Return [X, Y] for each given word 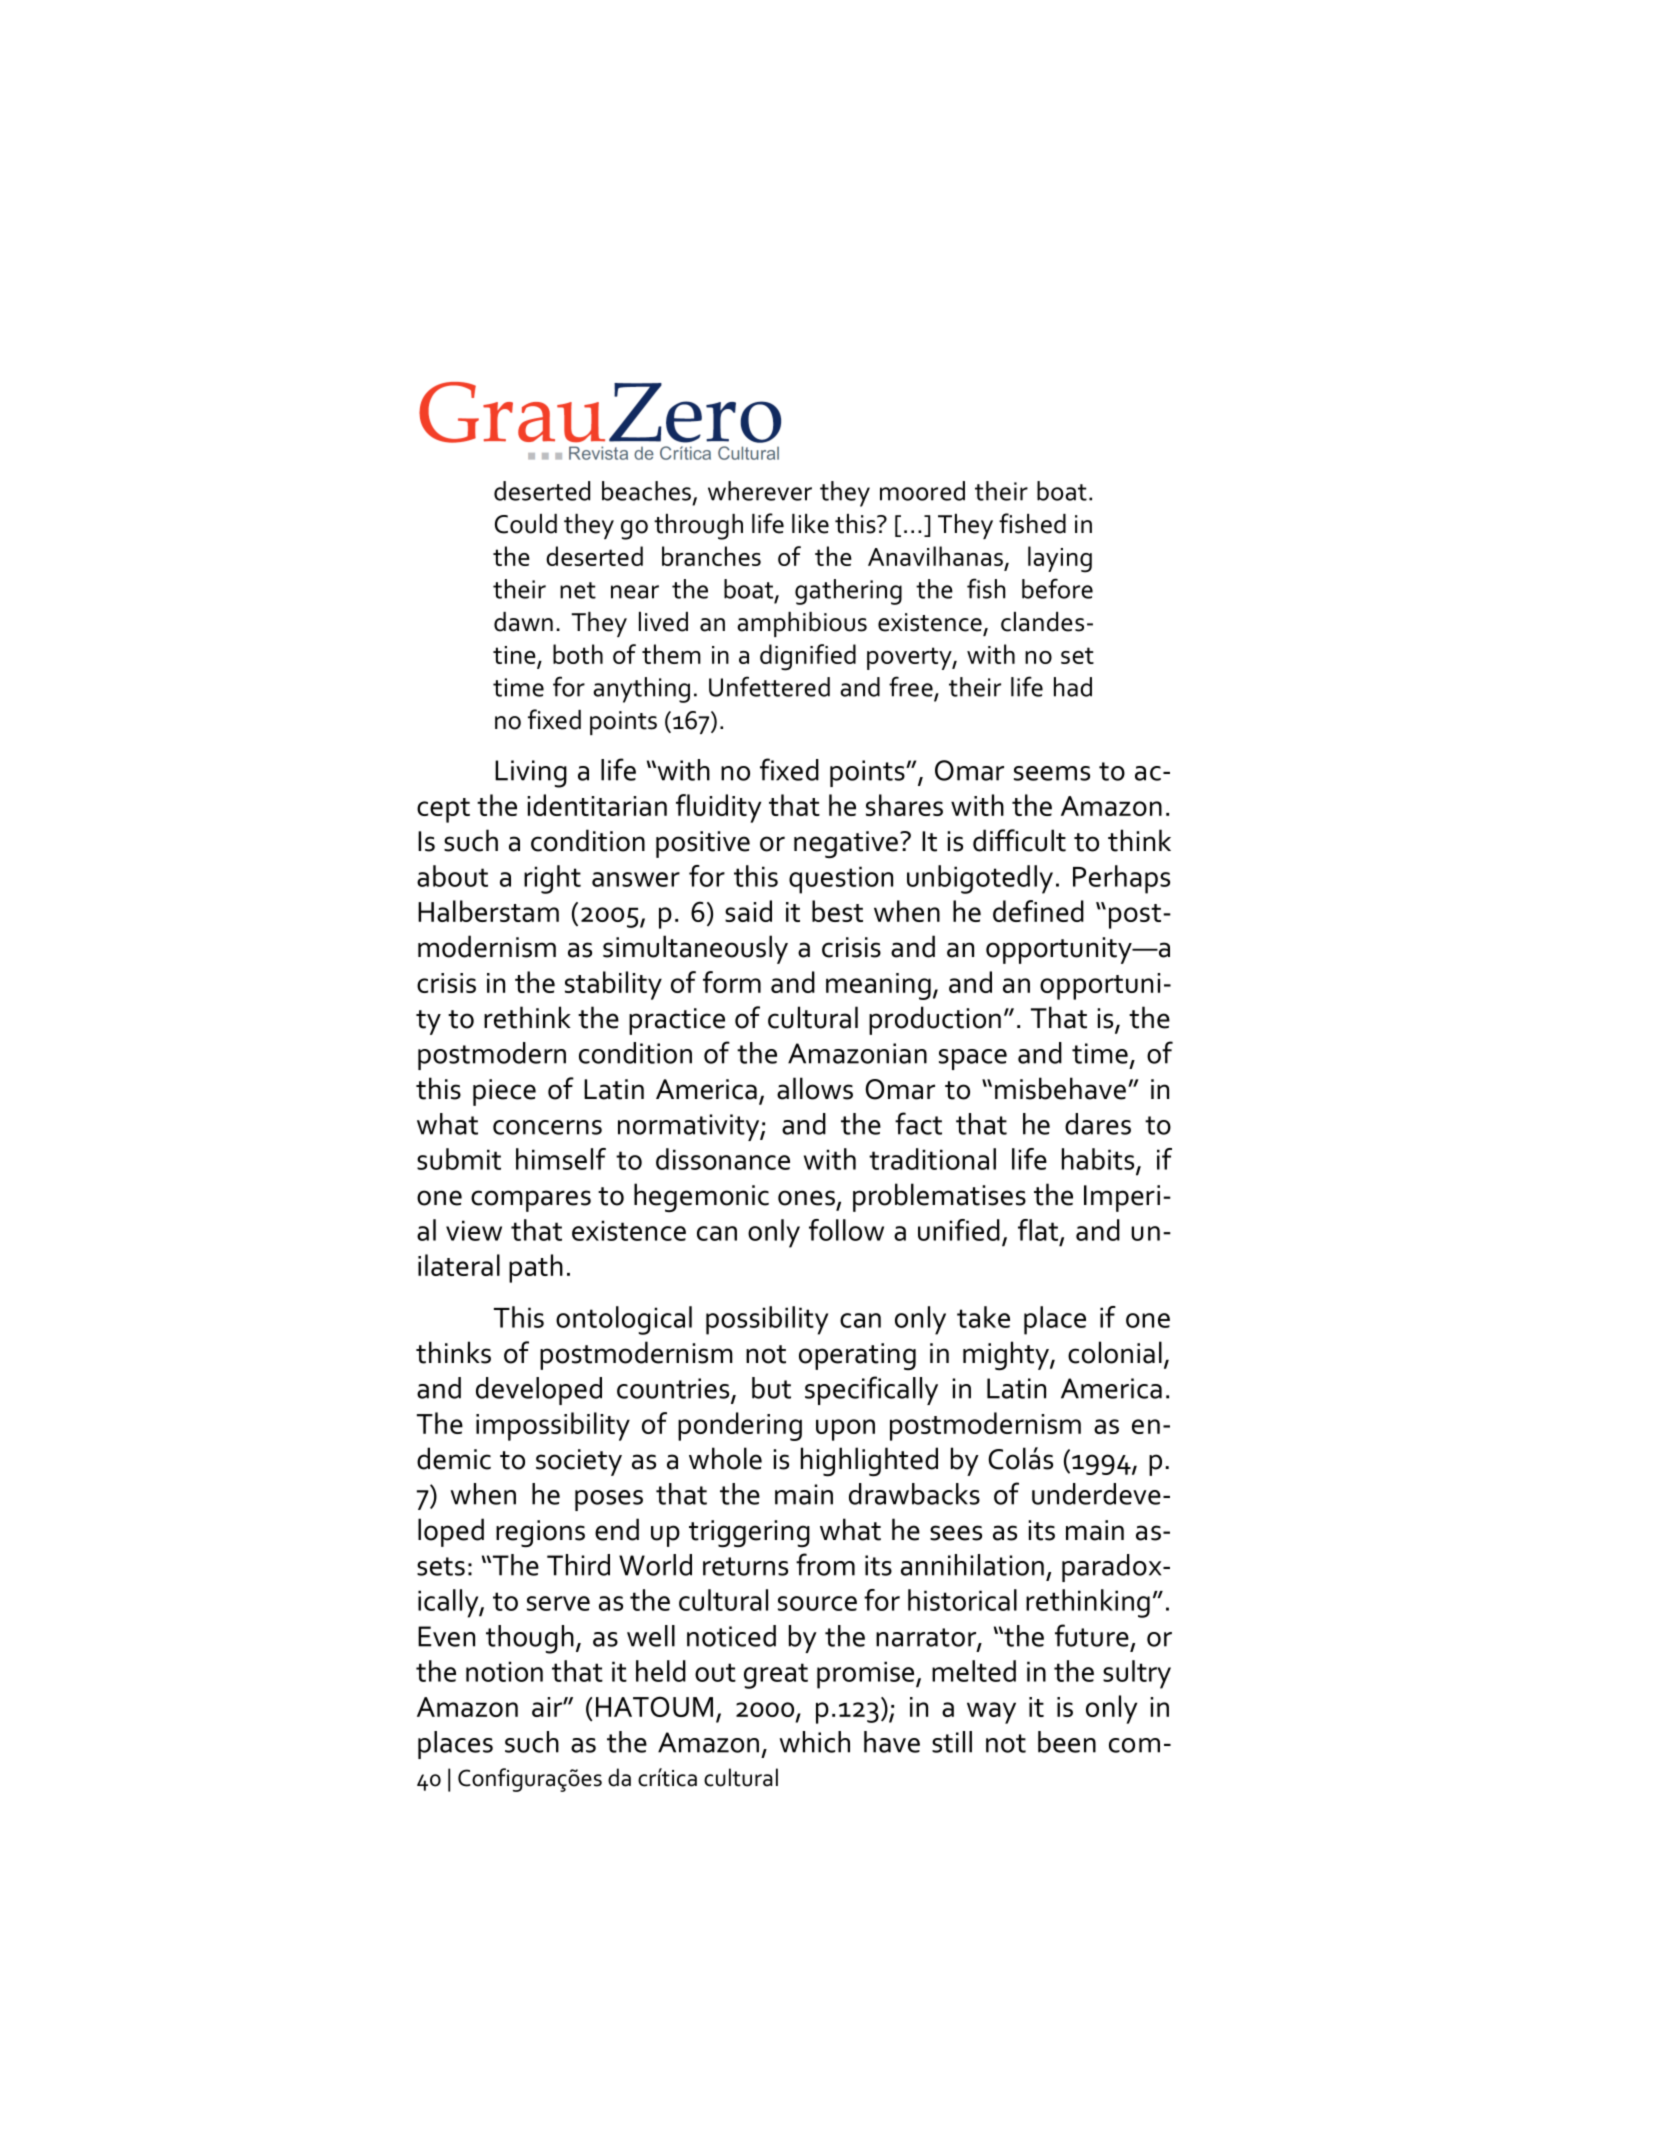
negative [846, 844]
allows [815, 1088]
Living [531, 774]
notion [504, 1671]
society [579, 1462]
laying [1060, 559]
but [771, 1388]
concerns [547, 1127]
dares [1098, 1124]
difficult [1019, 840]
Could [526, 524]
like [810, 524]
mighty [1007, 1355]
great [776, 1676]
